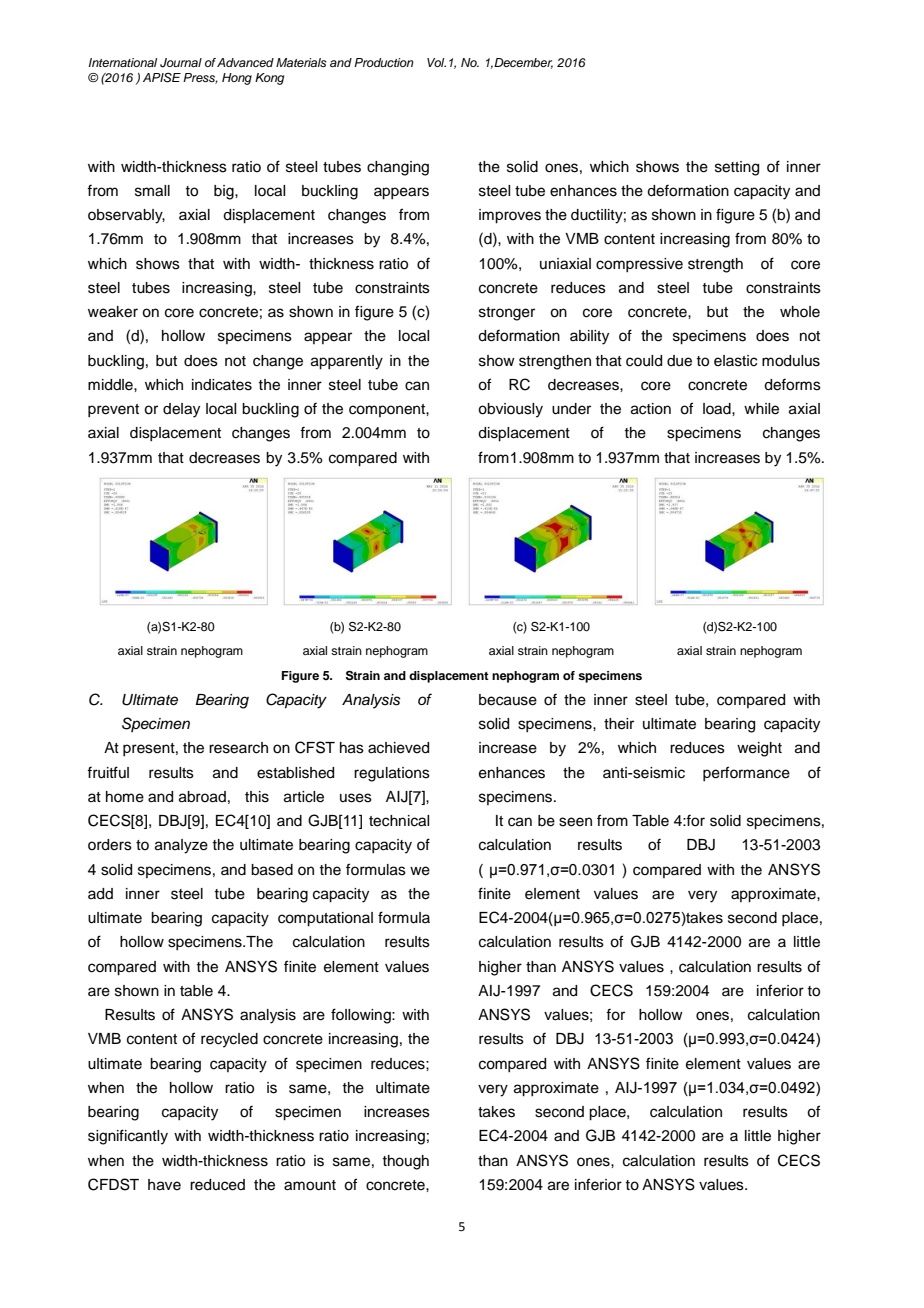 This screenshot has height=1308, width=924. What do you see at coordinates (737, 168) in the screenshot?
I see `setting` at bounding box center [737, 168].
